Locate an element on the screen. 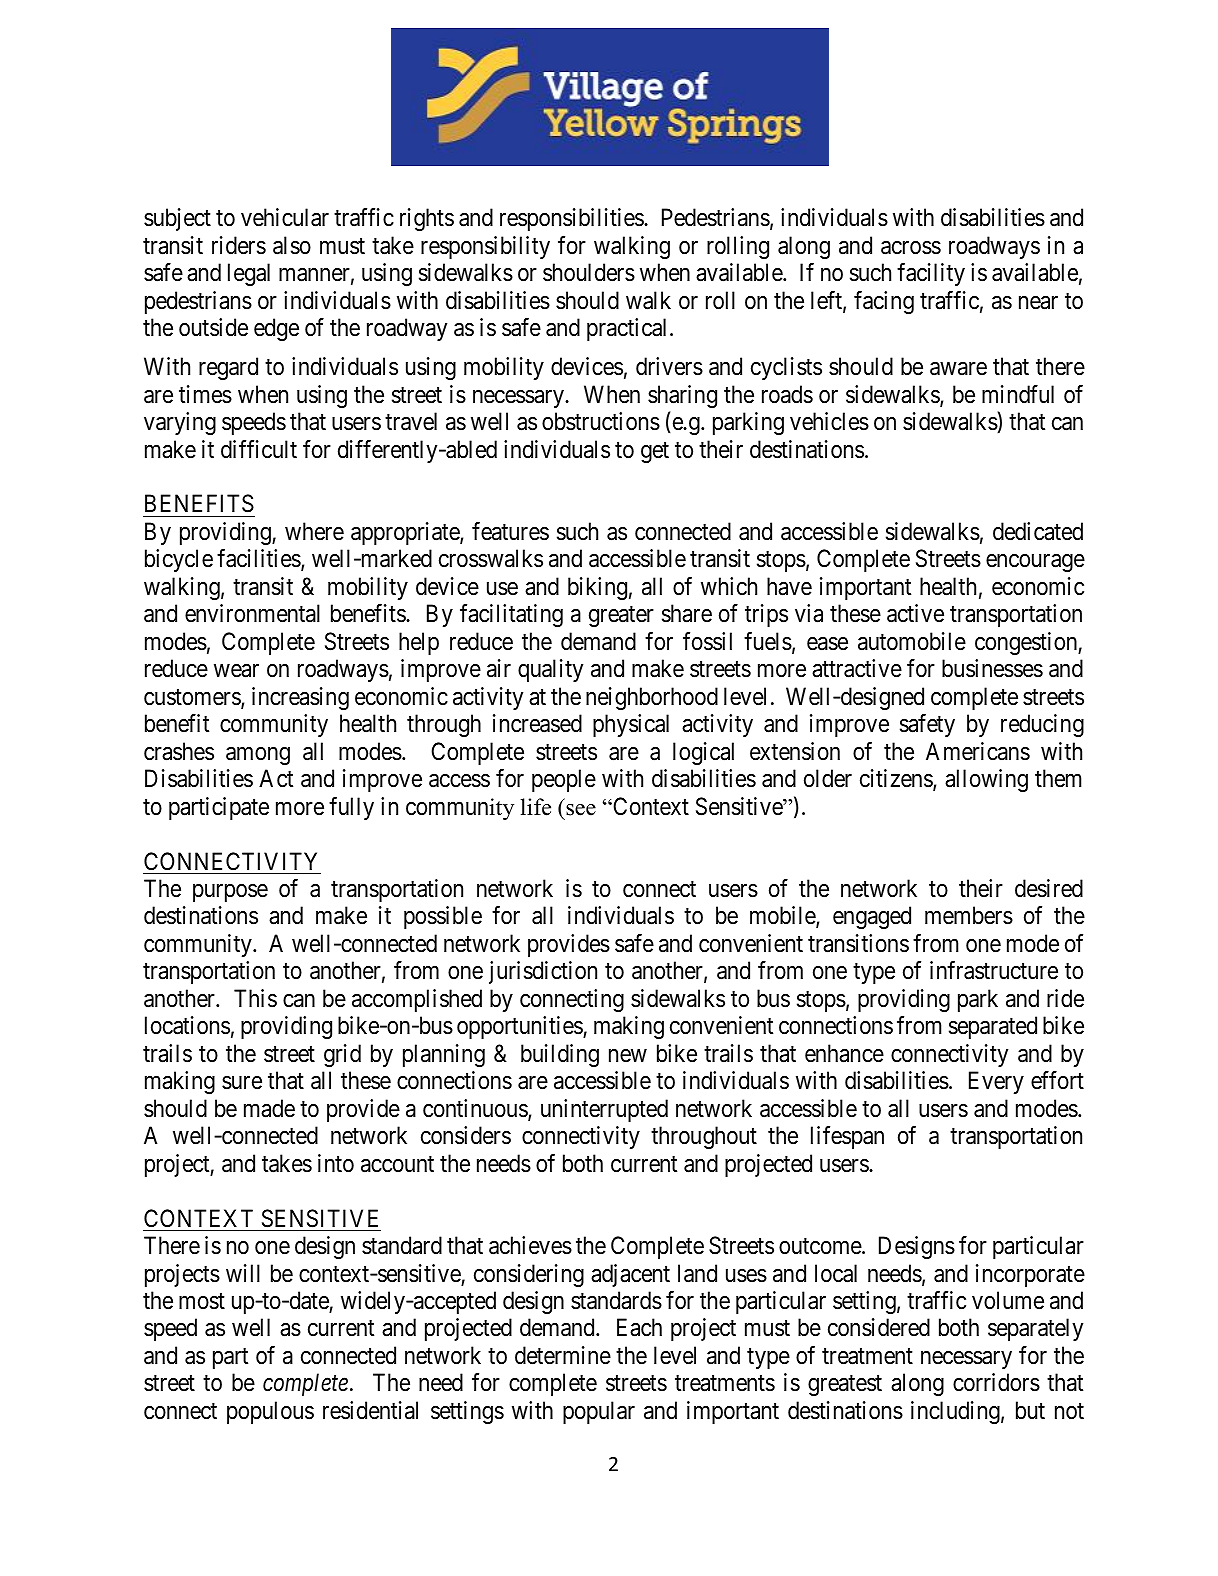  neighborhood is located at coordinates (652, 698).
